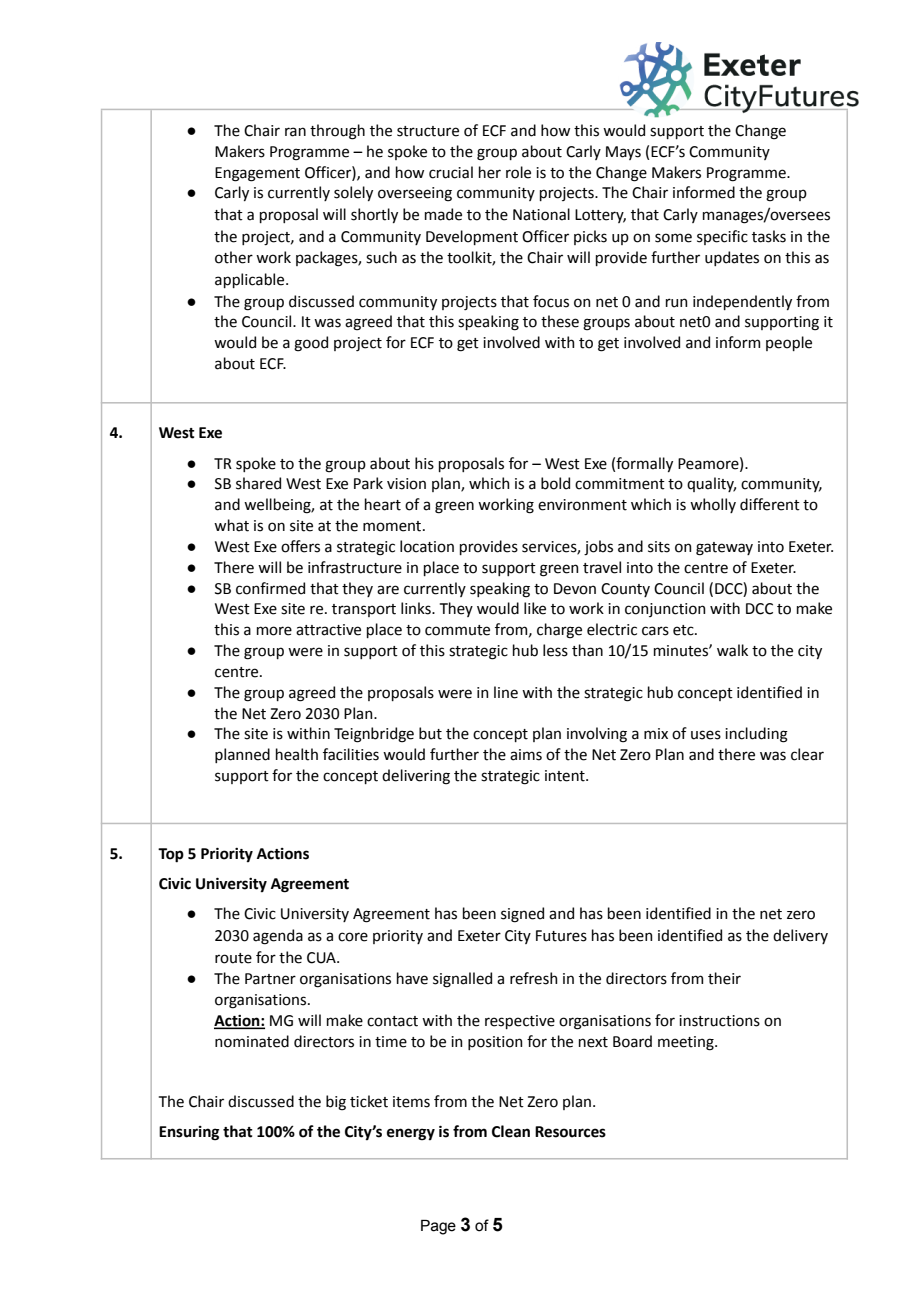 The width and height of the document is (924, 1307). I want to click on bold, so click(555, 483).
